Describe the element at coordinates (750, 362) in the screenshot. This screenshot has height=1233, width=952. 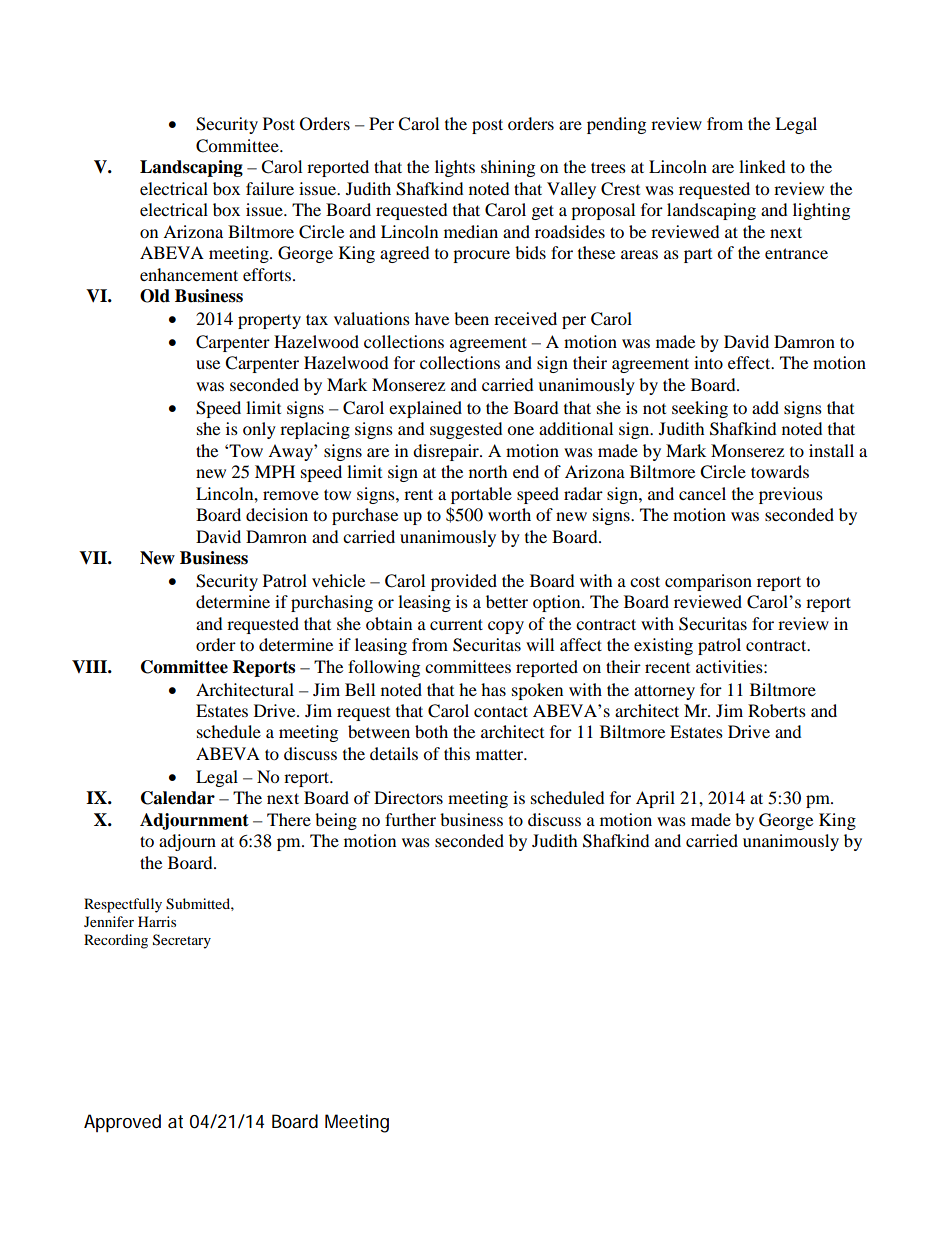
I see `effect` at that location.
